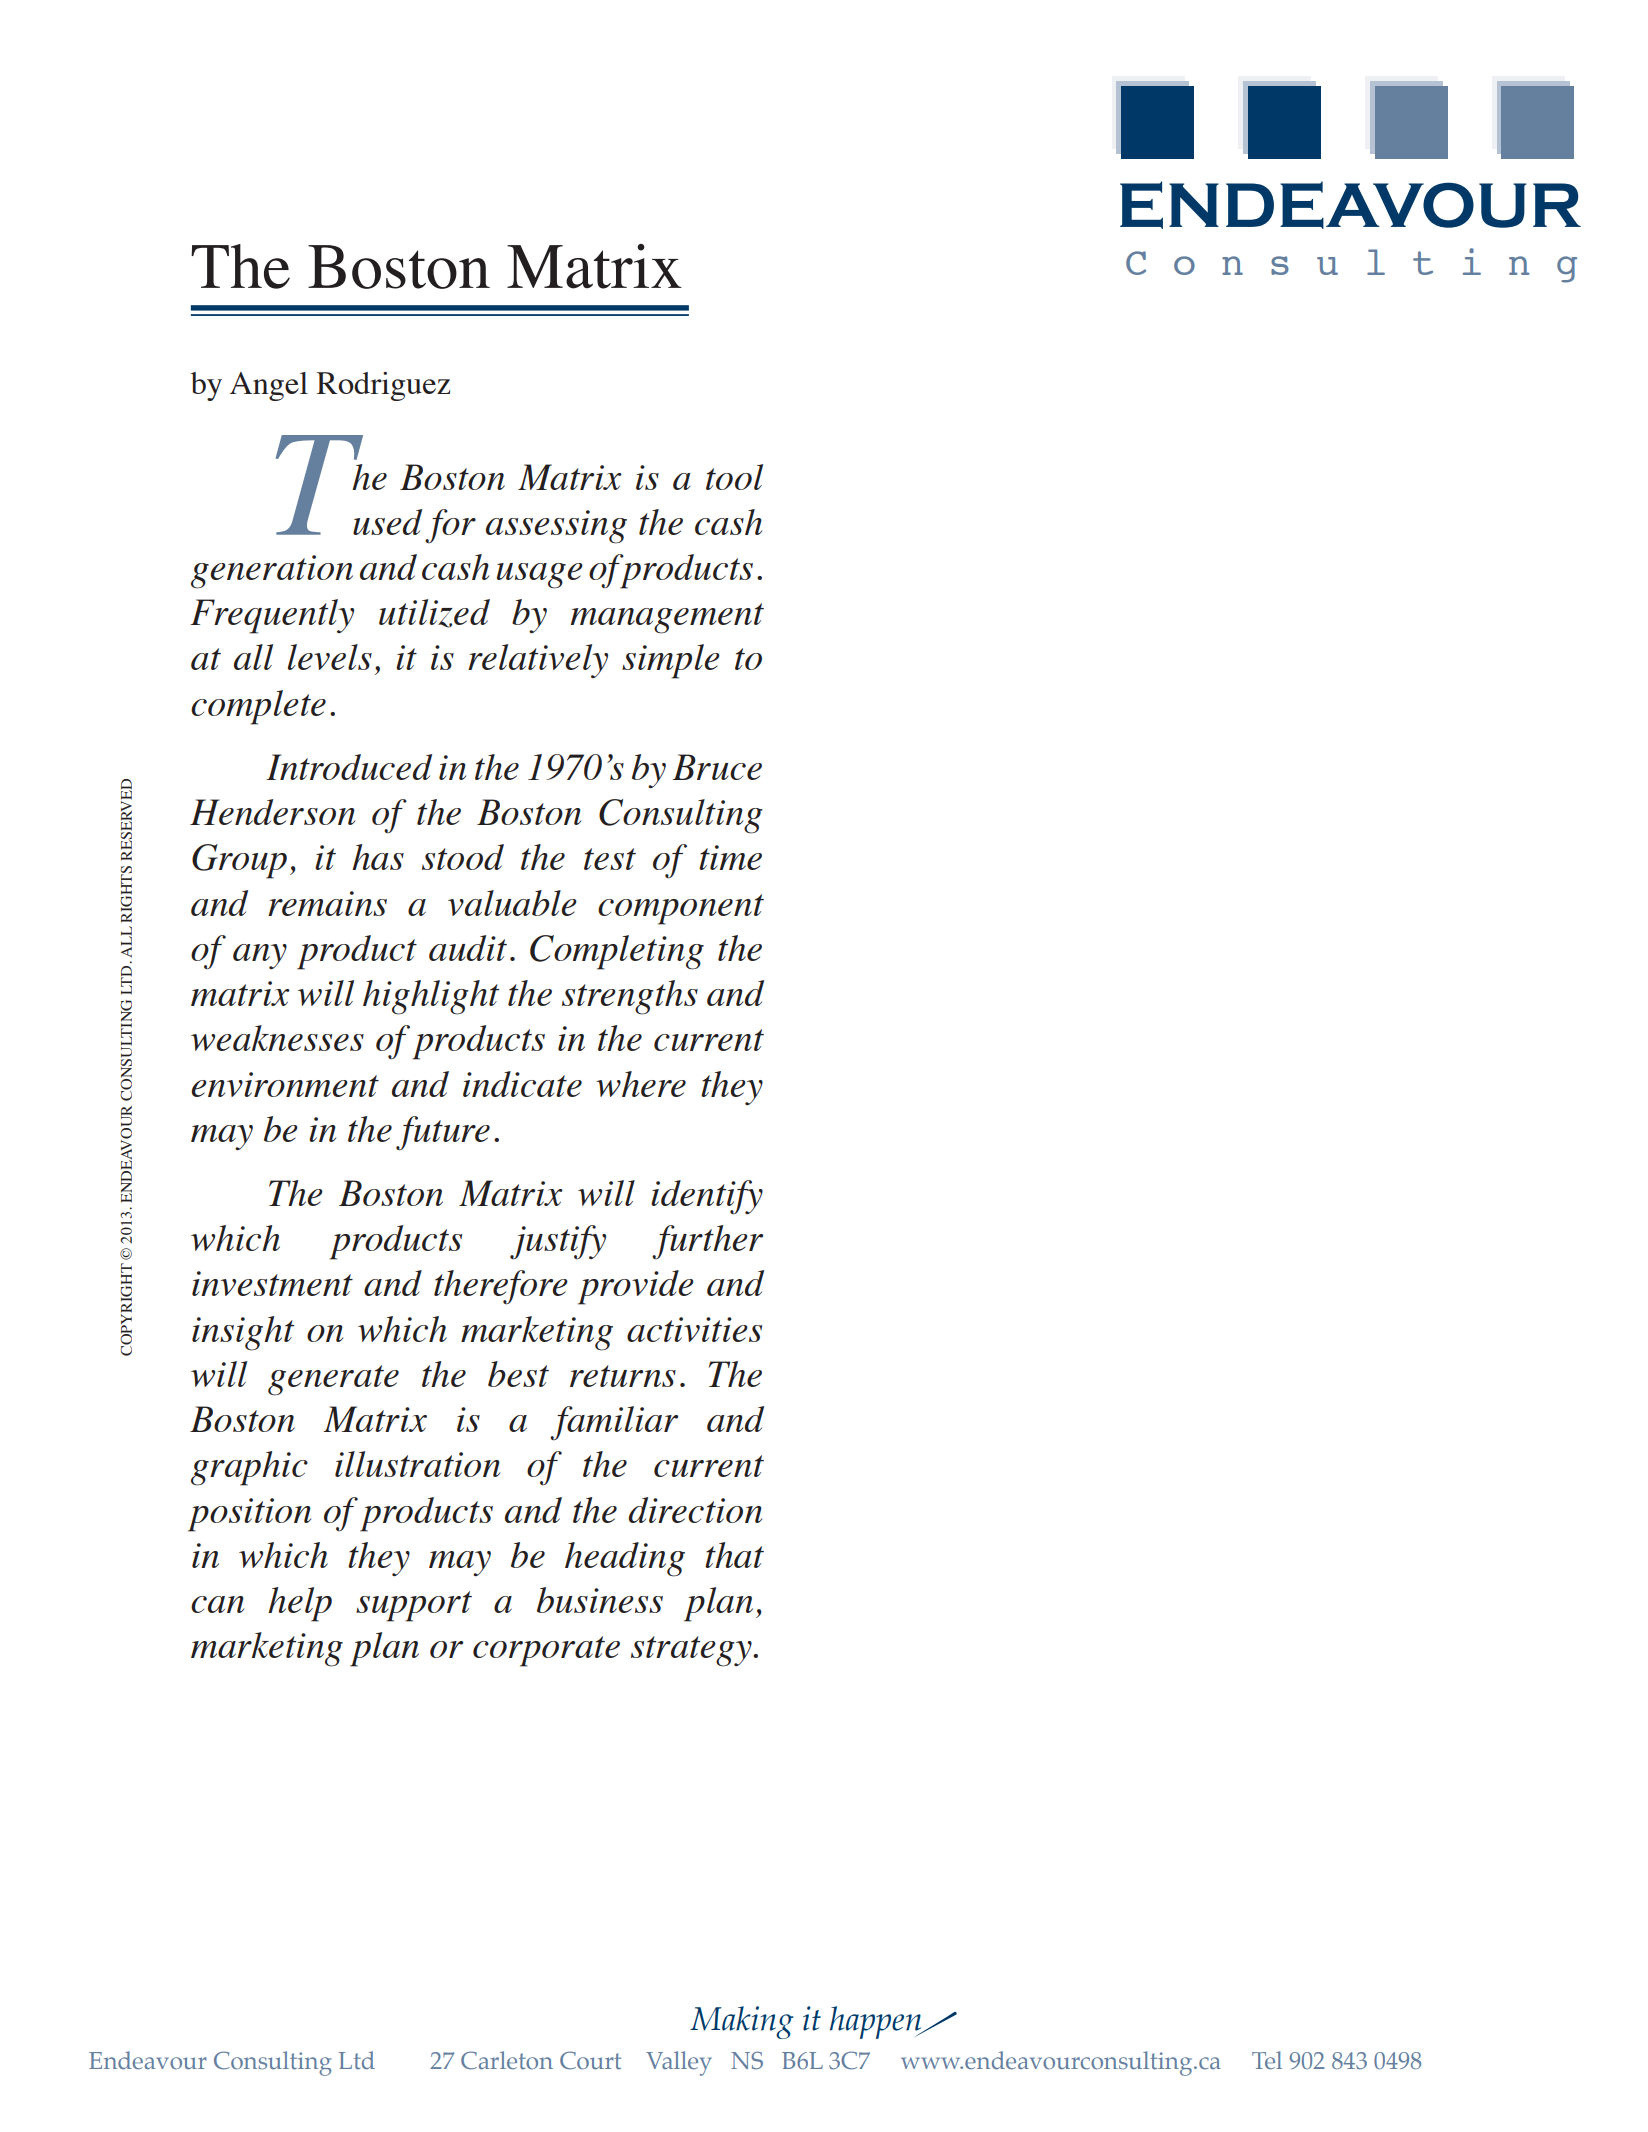  I want to click on that, so click(734, 1555).
